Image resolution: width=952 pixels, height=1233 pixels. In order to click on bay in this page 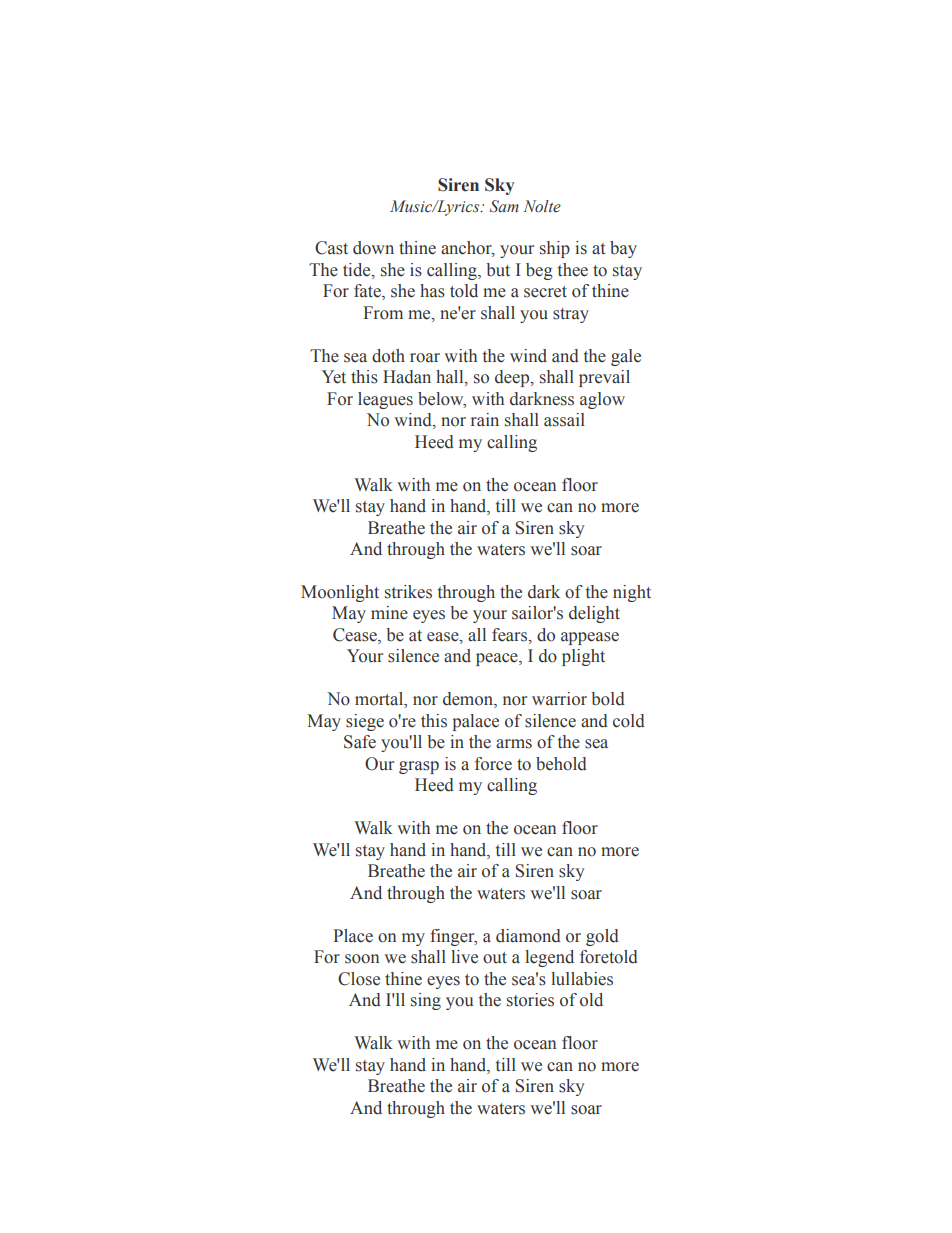, I will do `click(623, 249)`.
